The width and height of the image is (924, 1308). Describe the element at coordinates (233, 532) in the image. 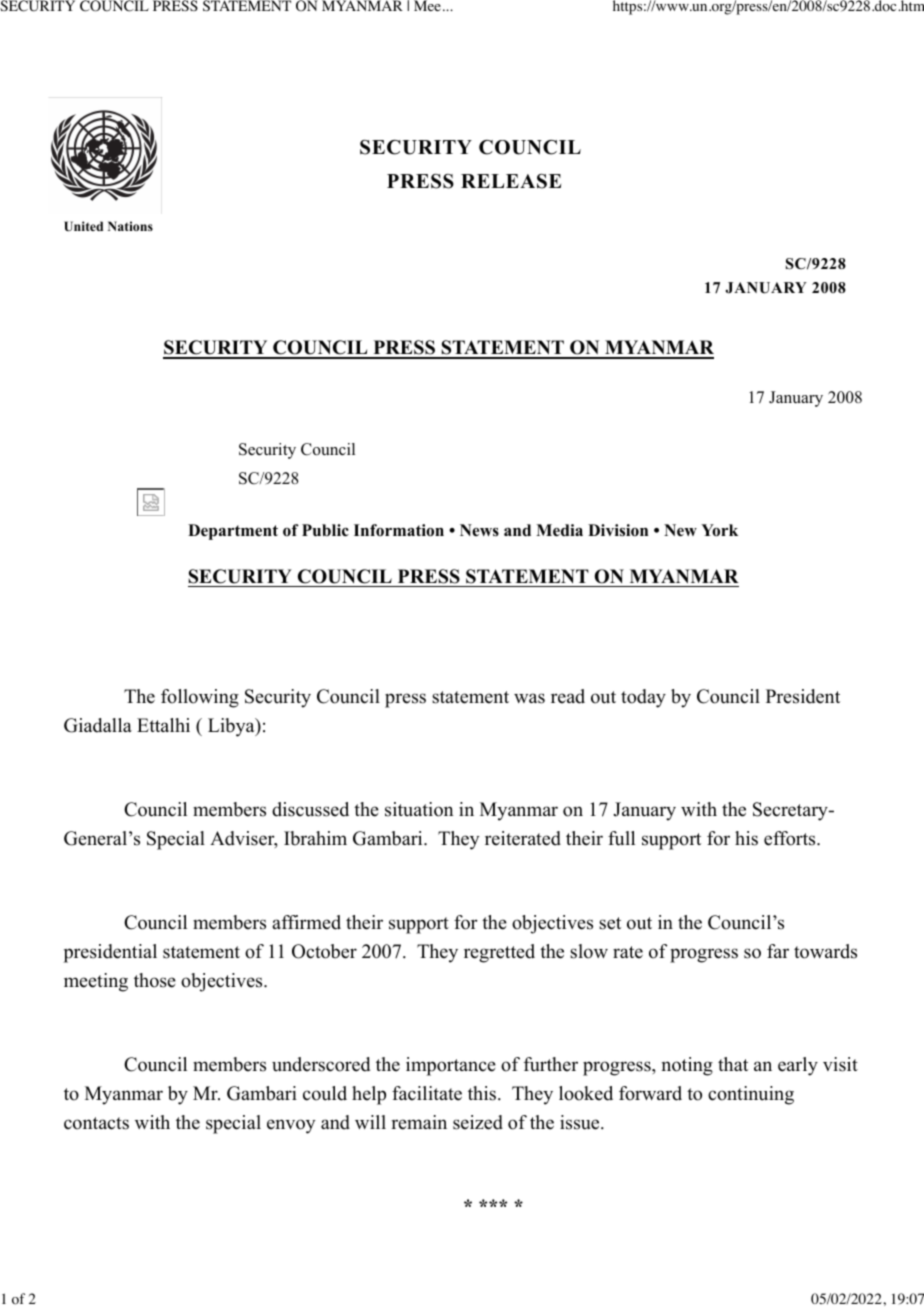

I see `Department` at that location.
